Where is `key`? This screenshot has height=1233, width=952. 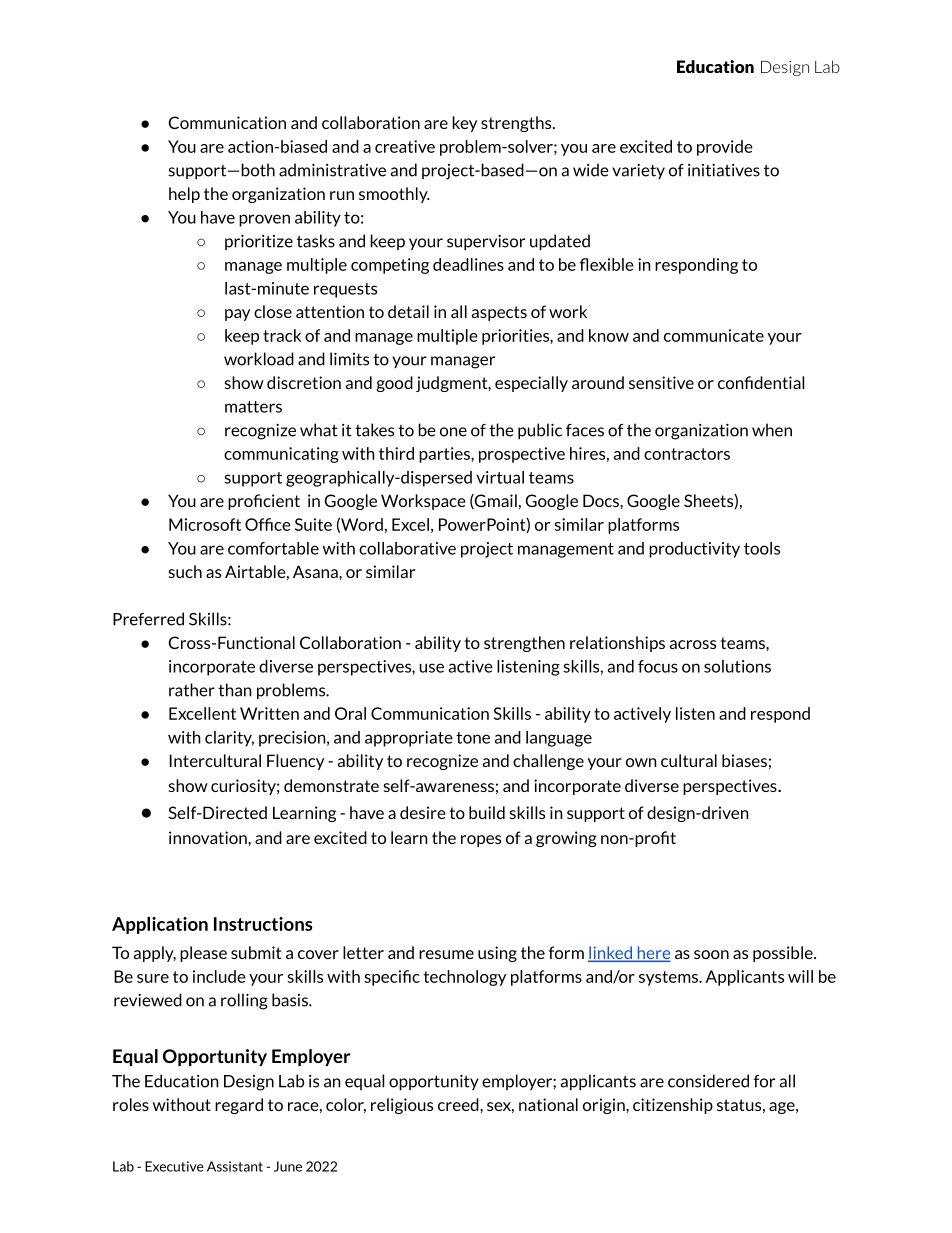 key is located at coordinates (464, 124).
